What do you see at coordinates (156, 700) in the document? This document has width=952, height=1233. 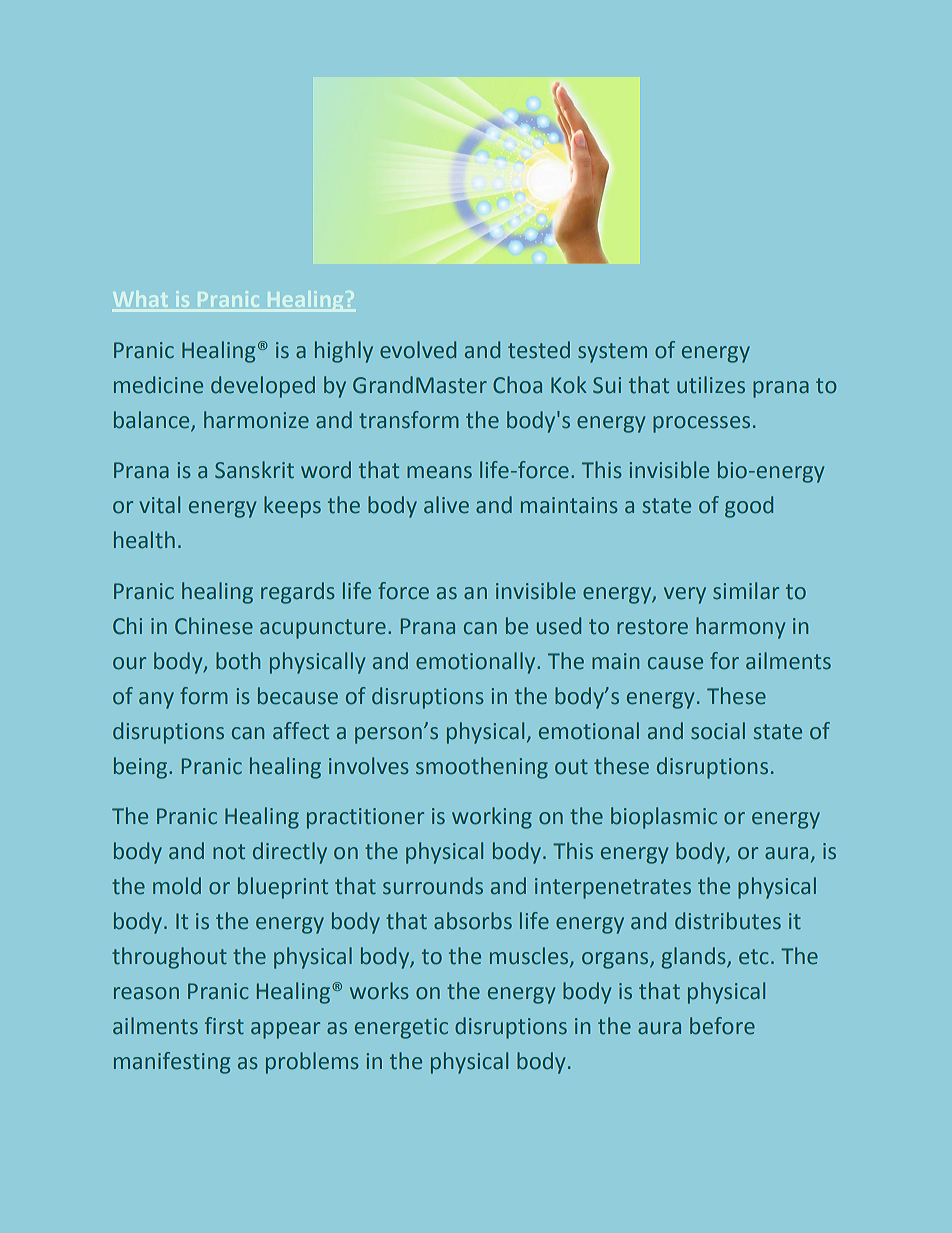 I see `any` at bounding box center [156, 700].
